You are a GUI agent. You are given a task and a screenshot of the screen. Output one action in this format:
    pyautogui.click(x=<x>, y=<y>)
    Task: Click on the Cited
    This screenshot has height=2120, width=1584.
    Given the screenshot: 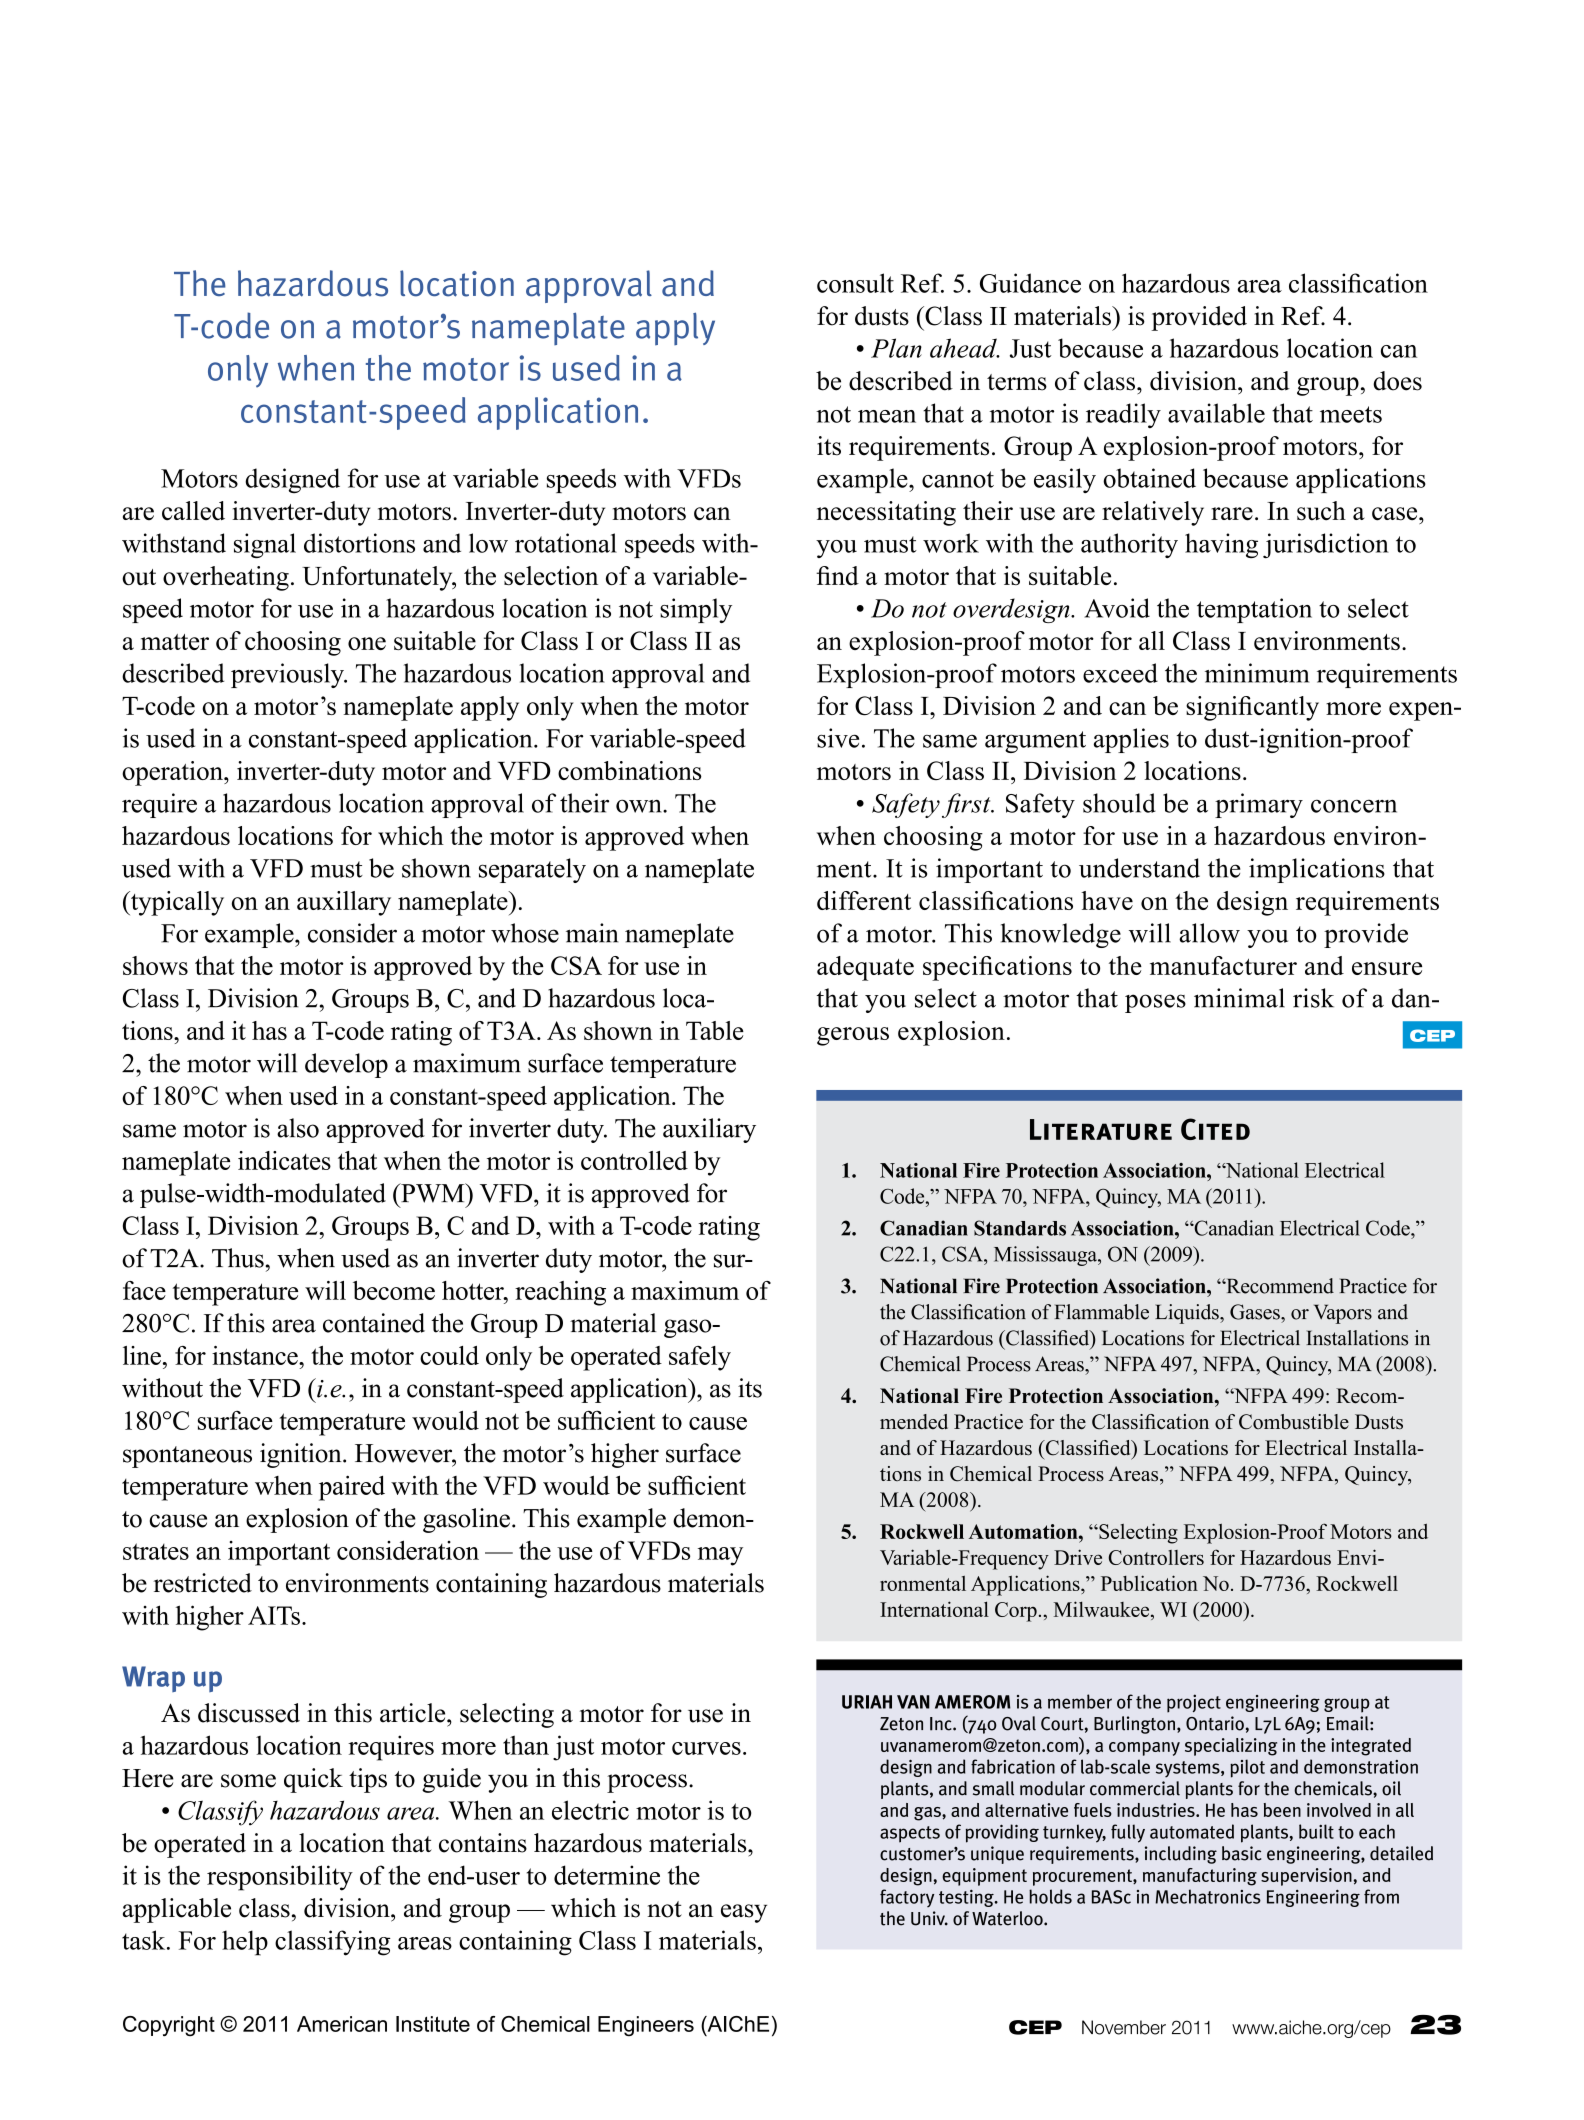 What is the action you would take?
    pyautogui.click(x=1215, y=1129)
